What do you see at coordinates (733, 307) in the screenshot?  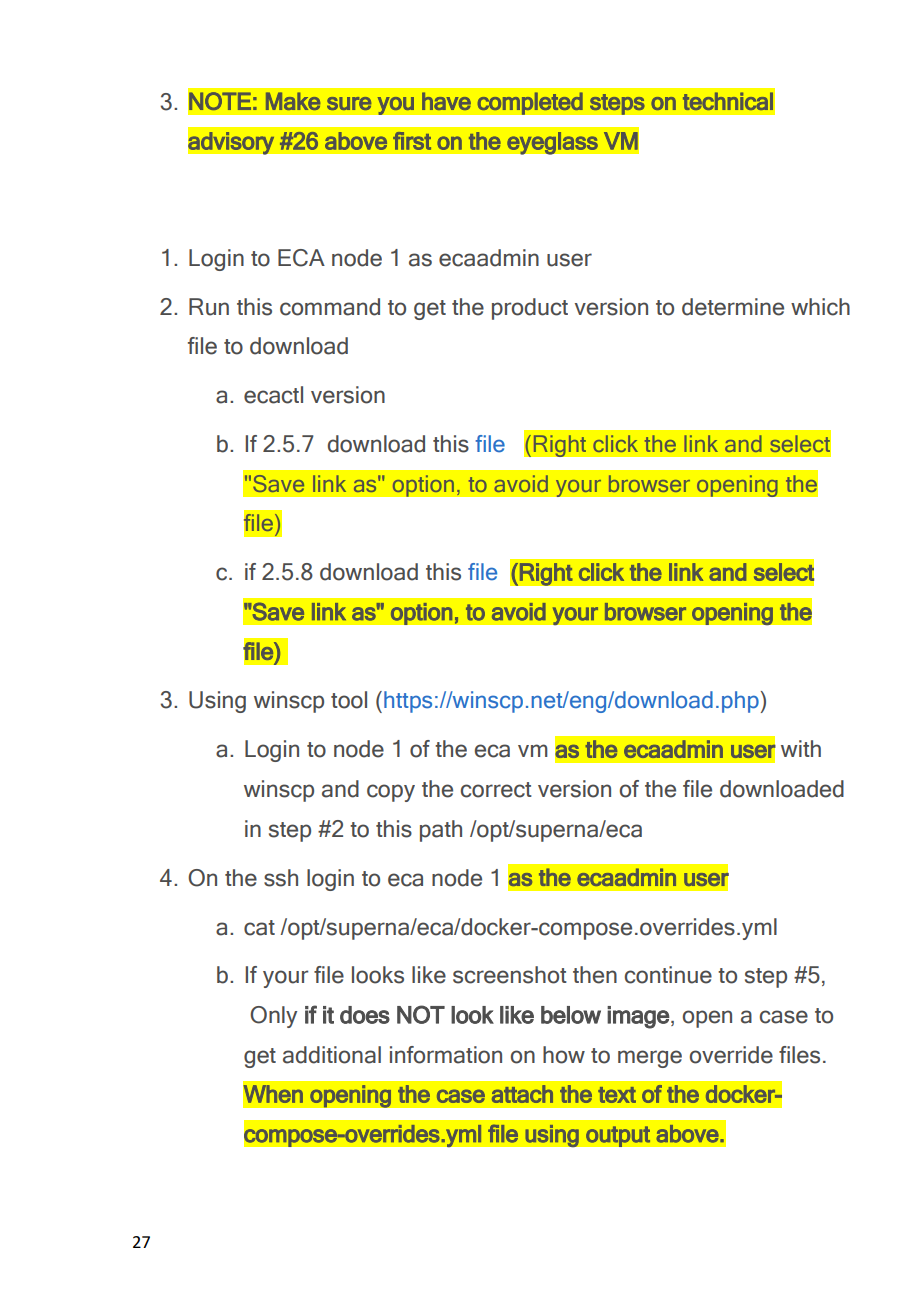 I see `determine` at bounding box center [733, 307].
